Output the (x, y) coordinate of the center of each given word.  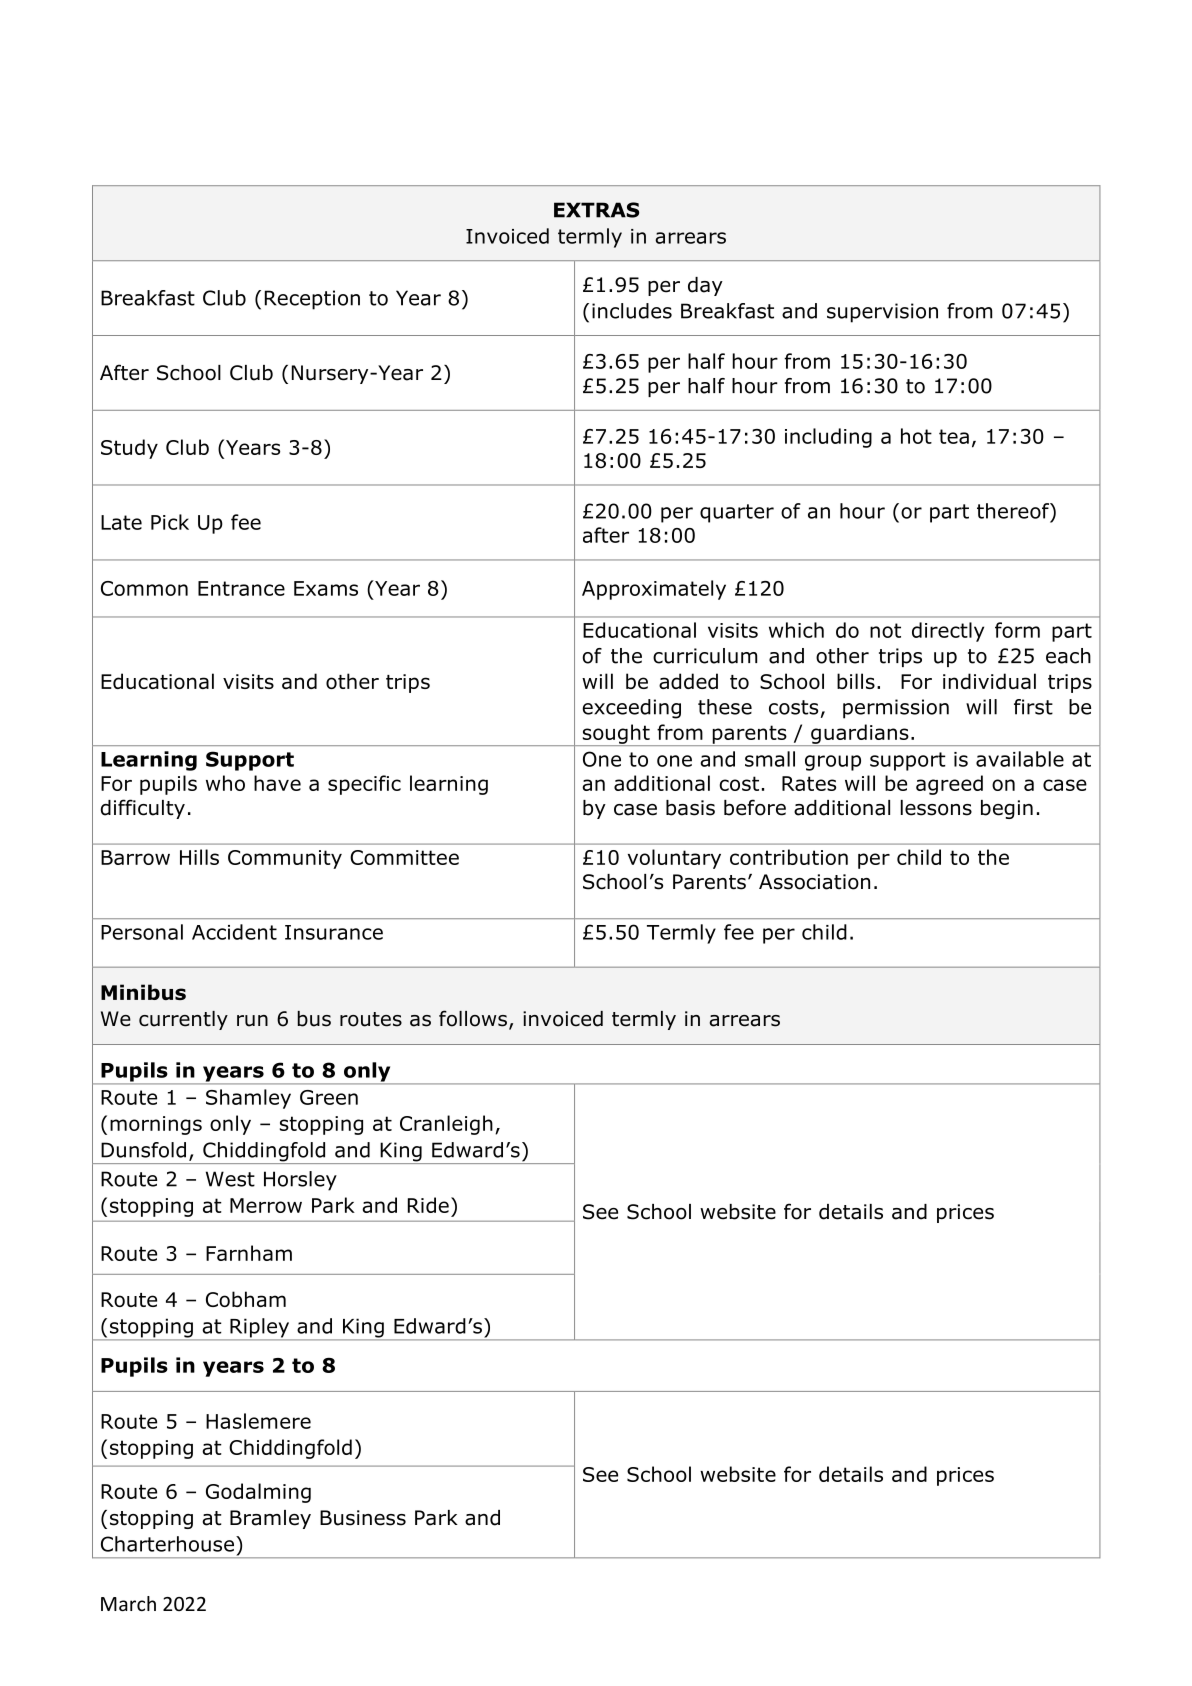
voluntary (674, 859)
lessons (936, 808)
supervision (882, 313)
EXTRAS (596, 210)
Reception (312, 300)
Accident (234, 932)
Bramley (270, 1519)
